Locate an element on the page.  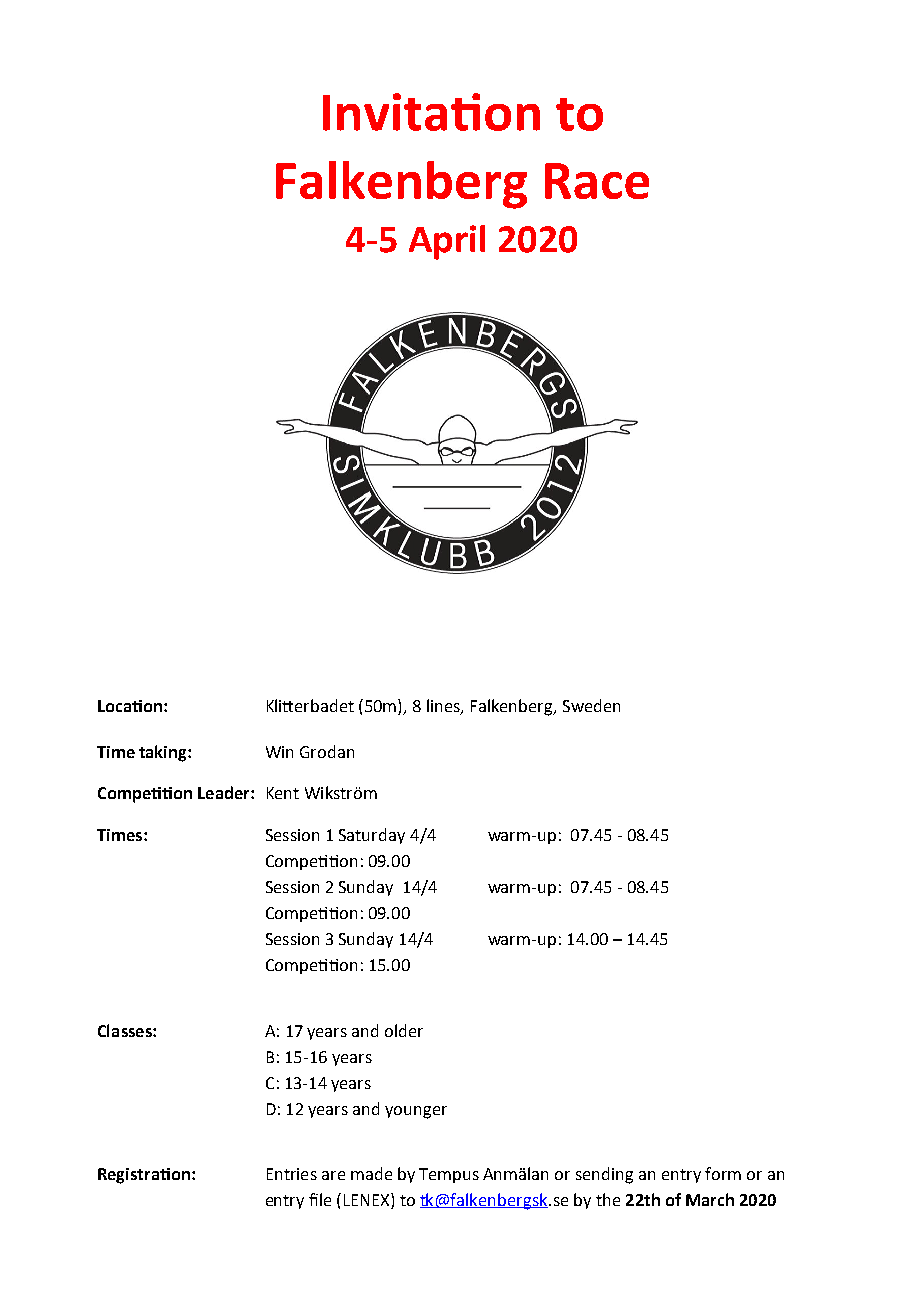
Registration is located at coordinates (144, 1176).
